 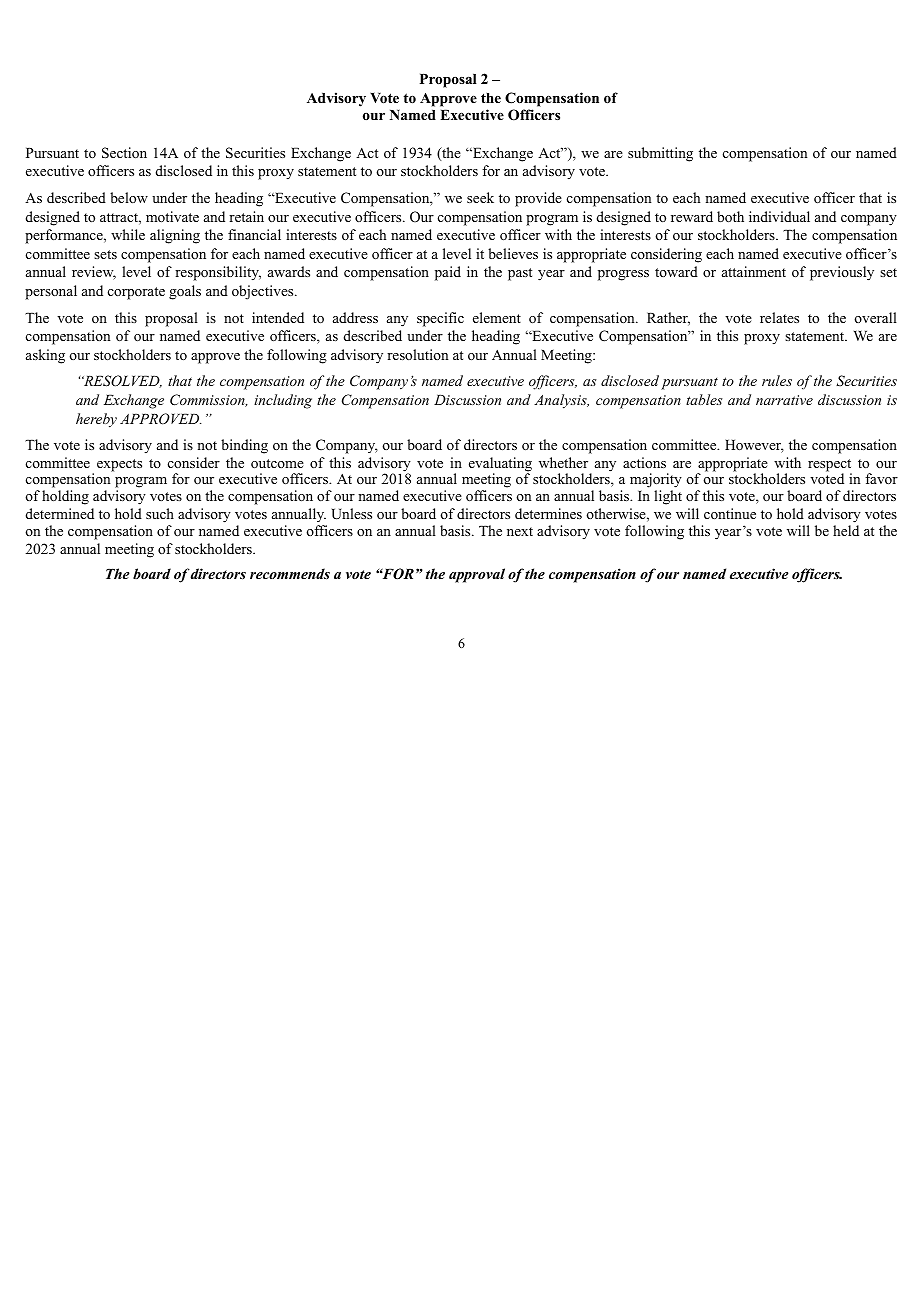 What do you see at coordinates (660, 154) in the screenshot?
I see `submitting` at bounding box center [660, 154].
